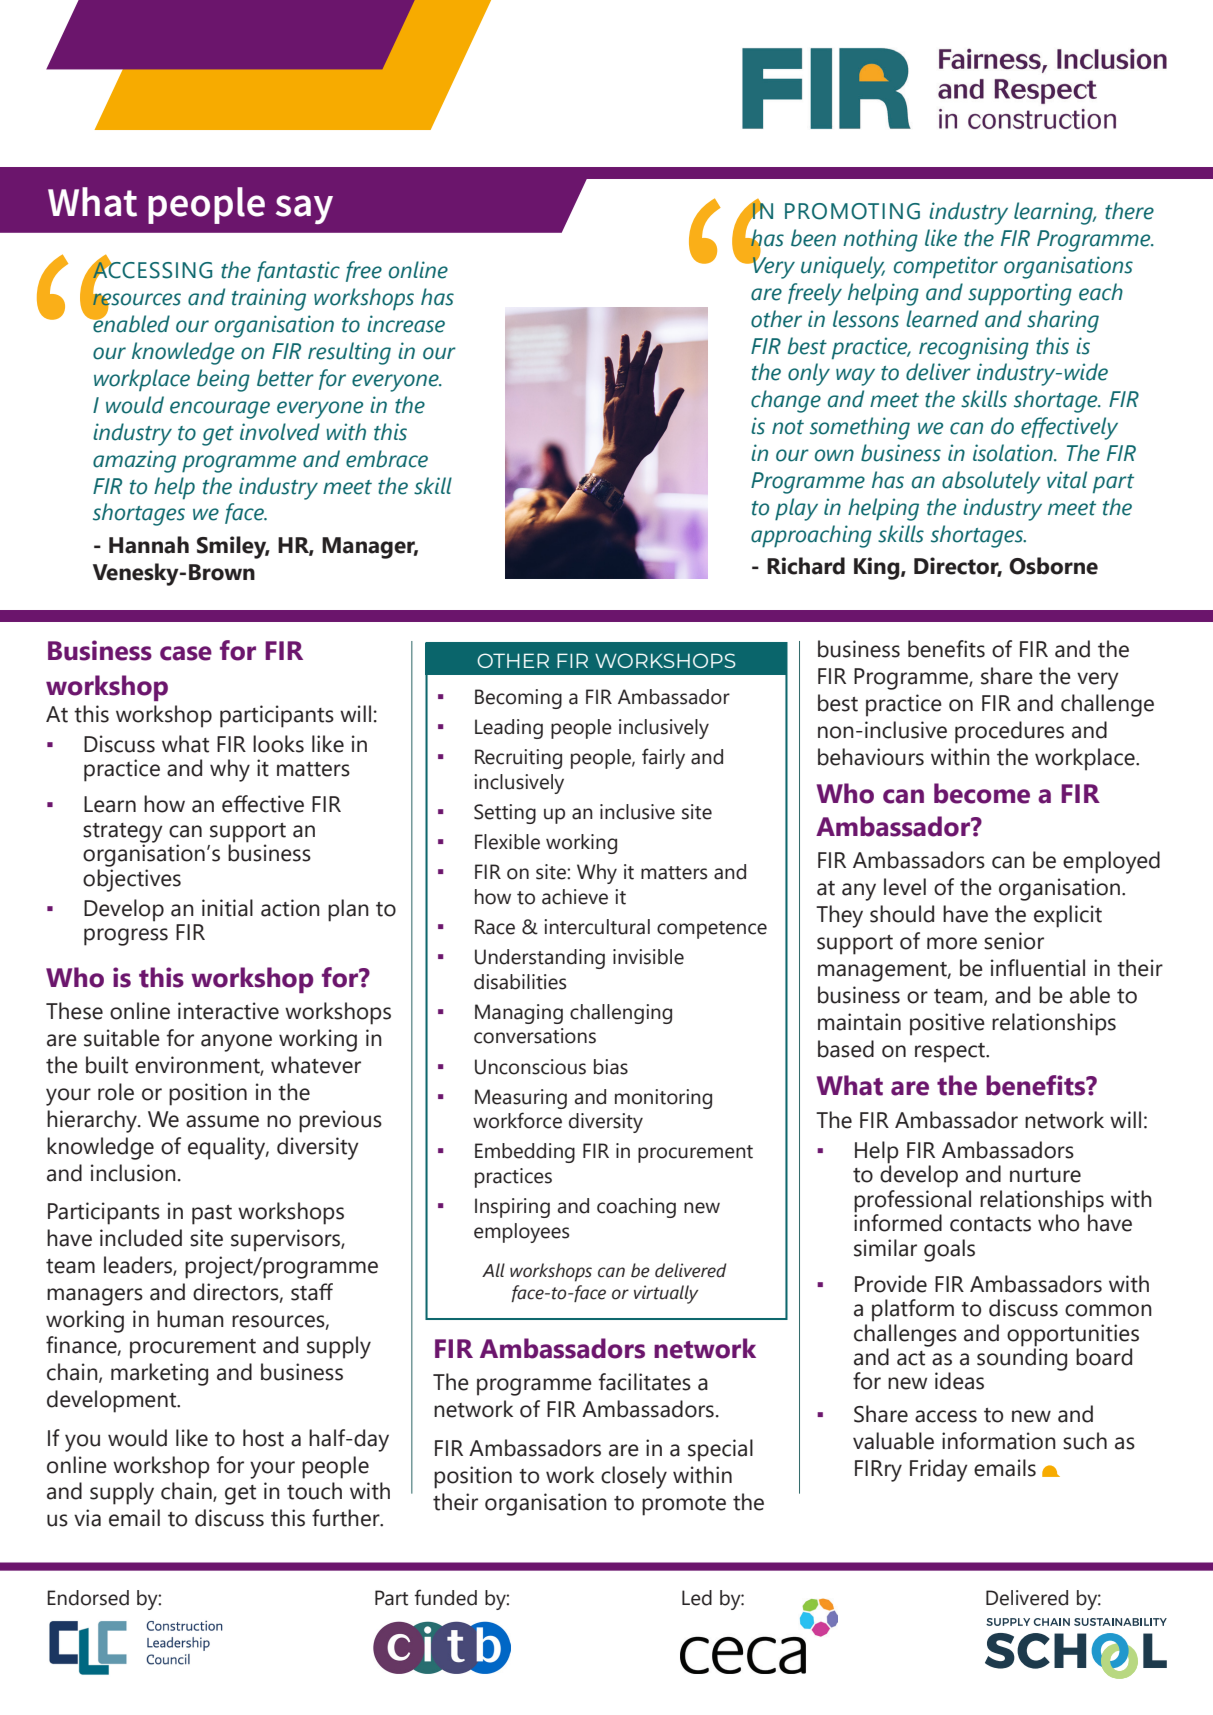 The width and height of the document is (1213, 1715). I want to click on been, so click(813, 238).
